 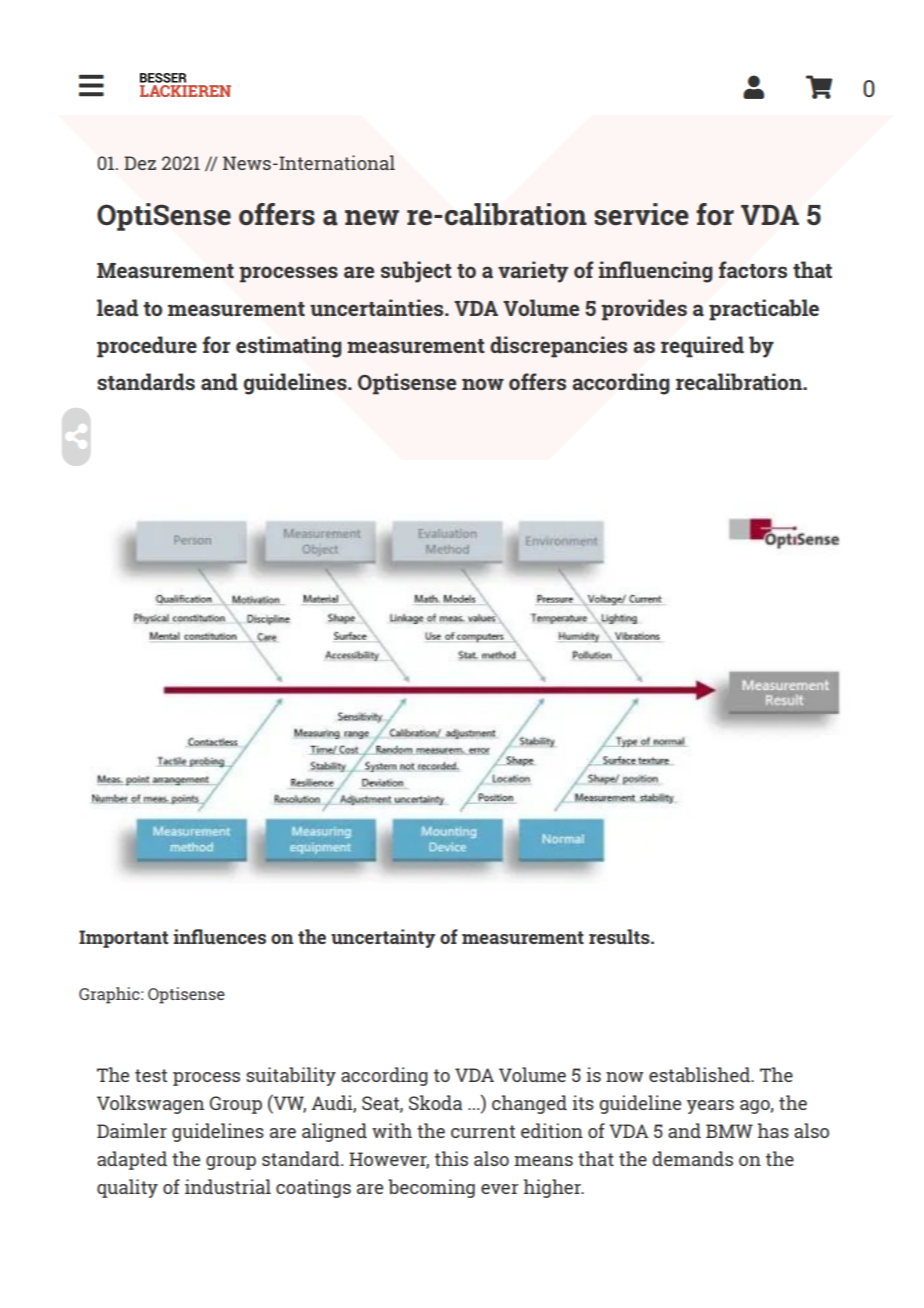 I want to click on demands, so click(x=692, y=1158).
